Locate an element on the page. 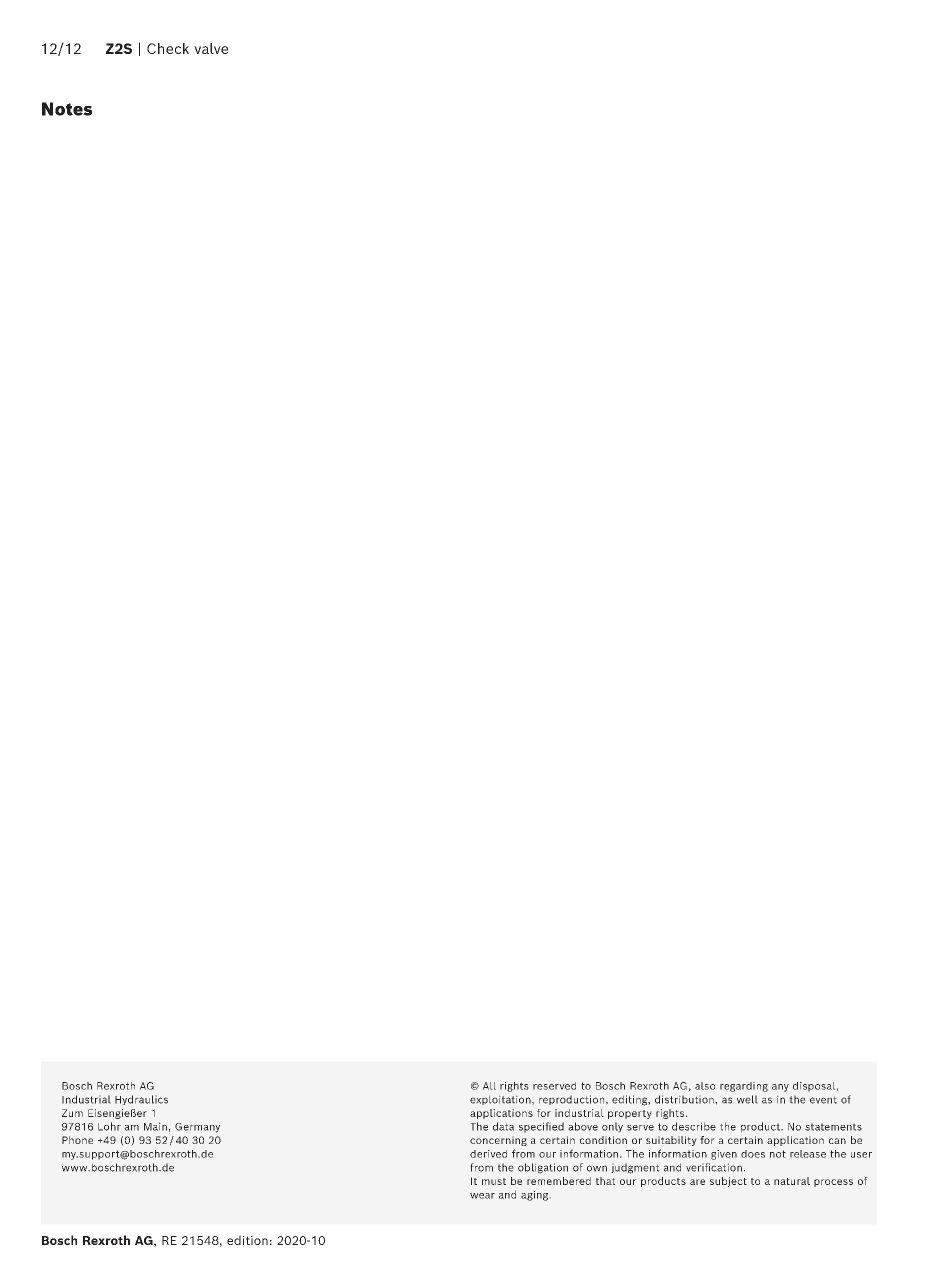  edition is located at coordinates (247, 1240).
